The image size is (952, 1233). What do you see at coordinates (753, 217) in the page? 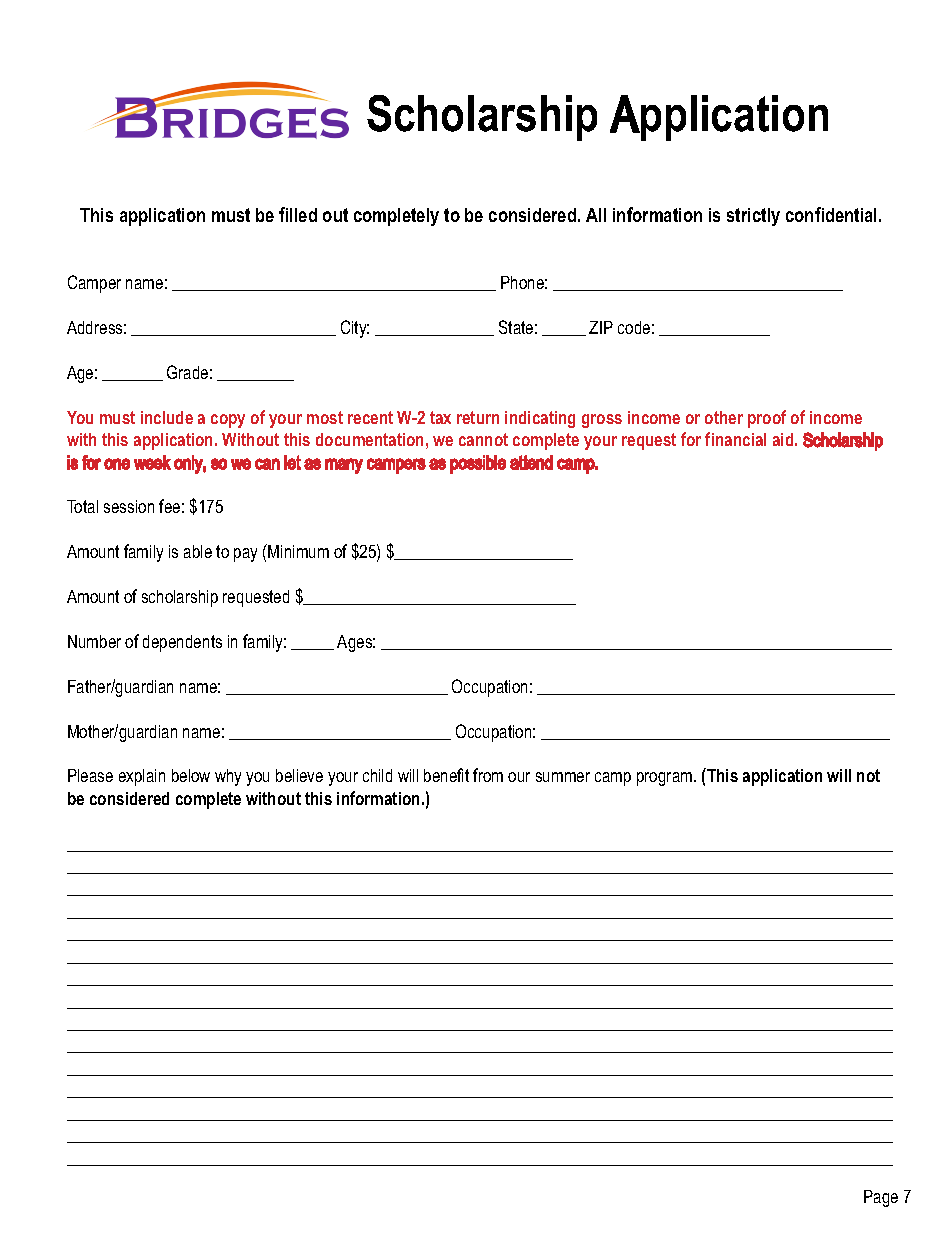
I see `strictly` at bounding box center [753, 217].
